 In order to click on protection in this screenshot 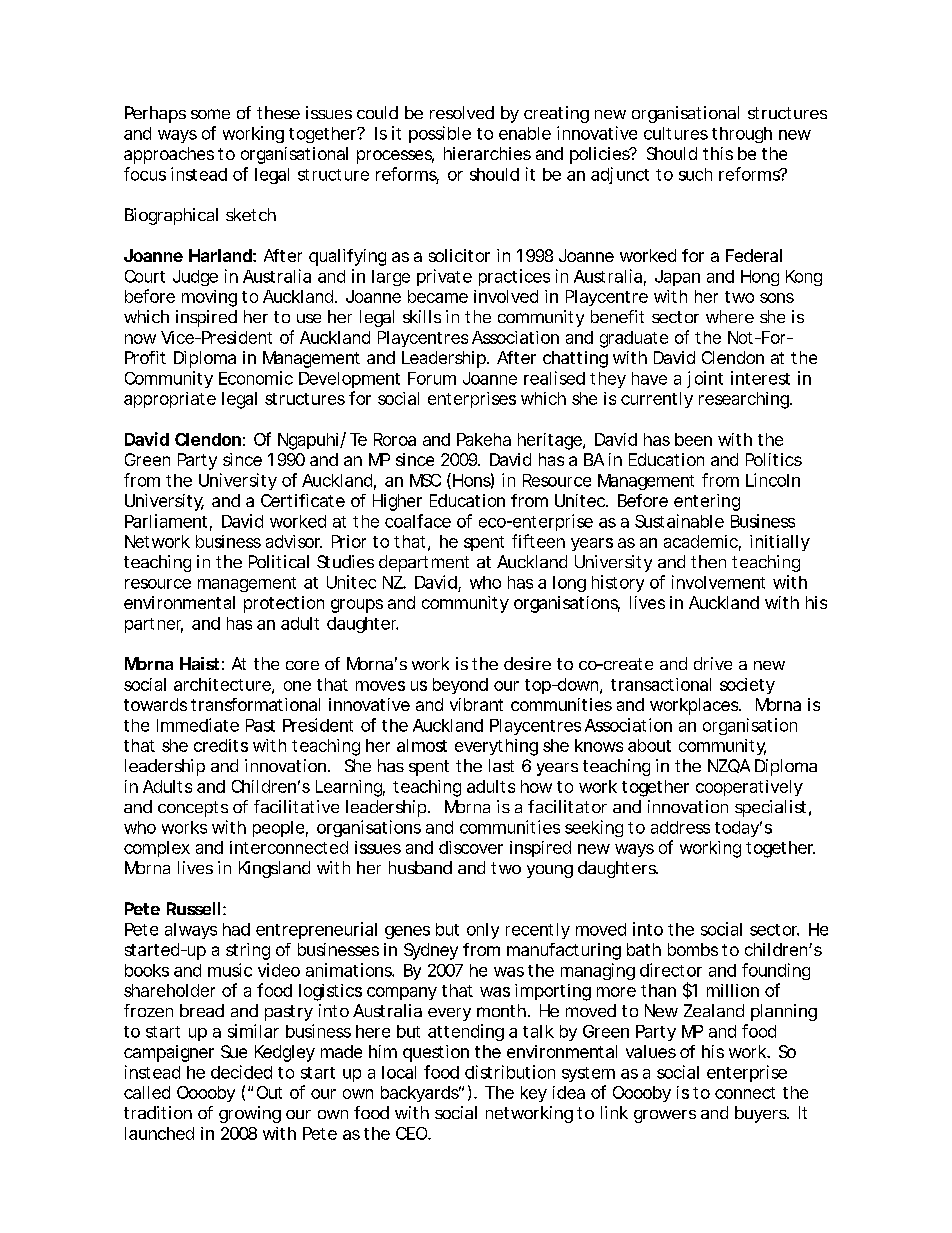, I will do `click(284, 604)`.
